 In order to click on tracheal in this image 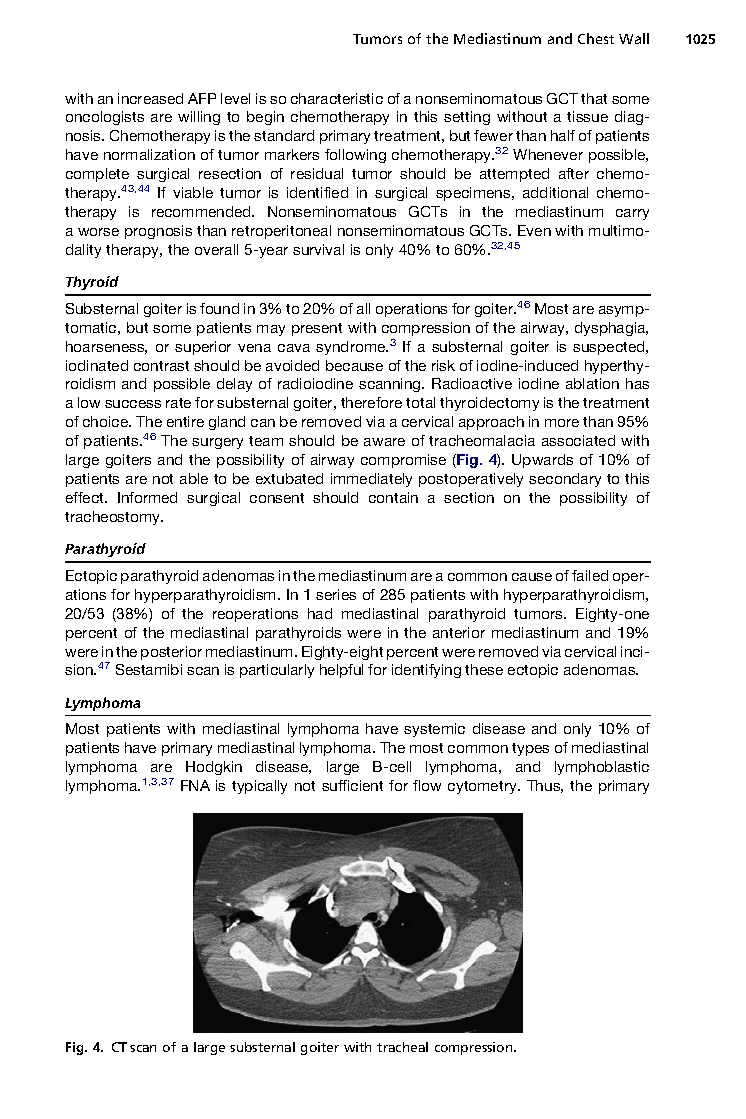, I will do `click(402, 1047)`.
